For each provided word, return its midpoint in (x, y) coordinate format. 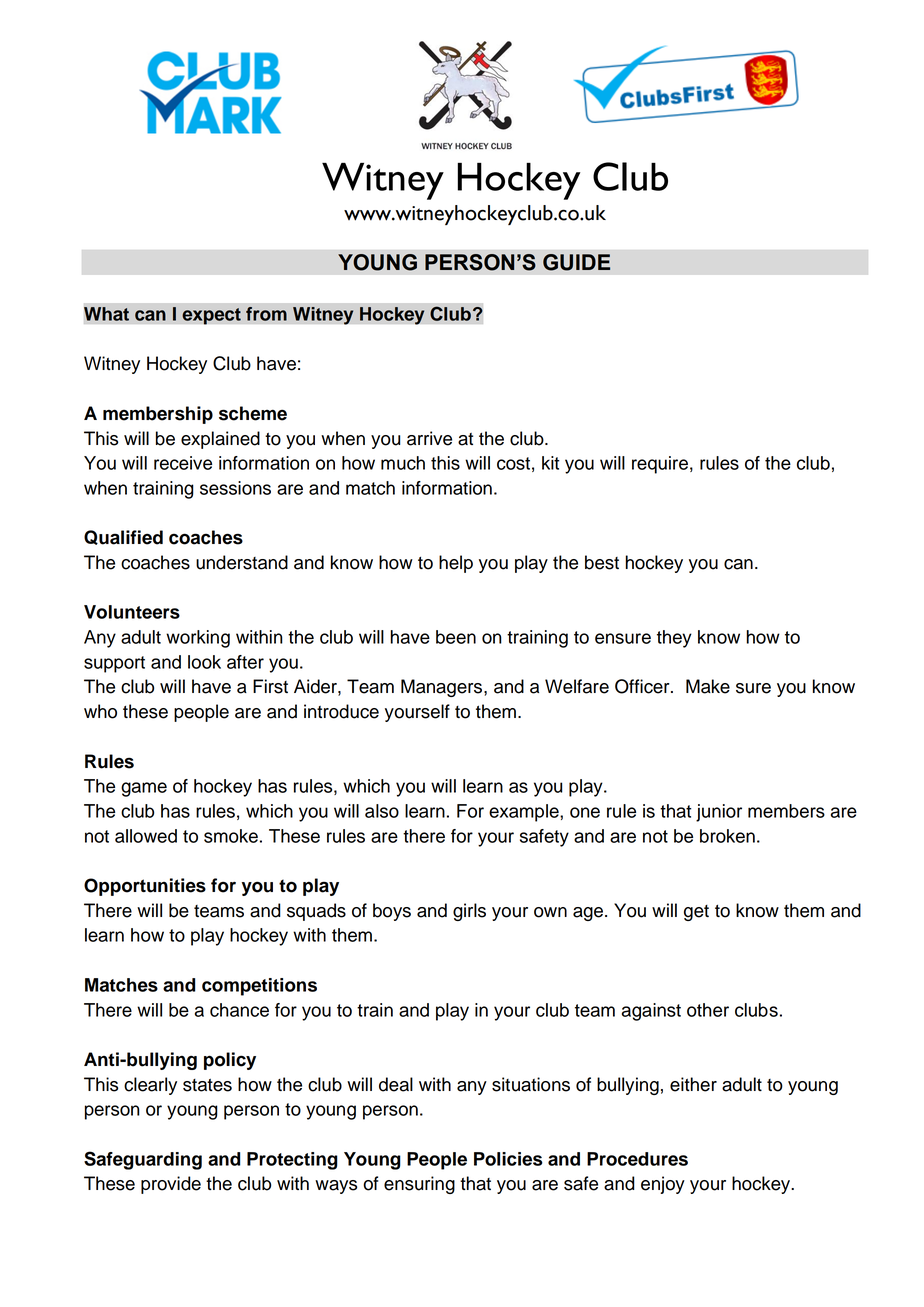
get (696, 913)
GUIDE (576, 262)
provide (171, 1185)
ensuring (419, 1185)
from (266, 314)
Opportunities (145, 887)
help (456, 564)
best (602, 562)
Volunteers (132, 612)
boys (392, 912)
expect (211, 316)
